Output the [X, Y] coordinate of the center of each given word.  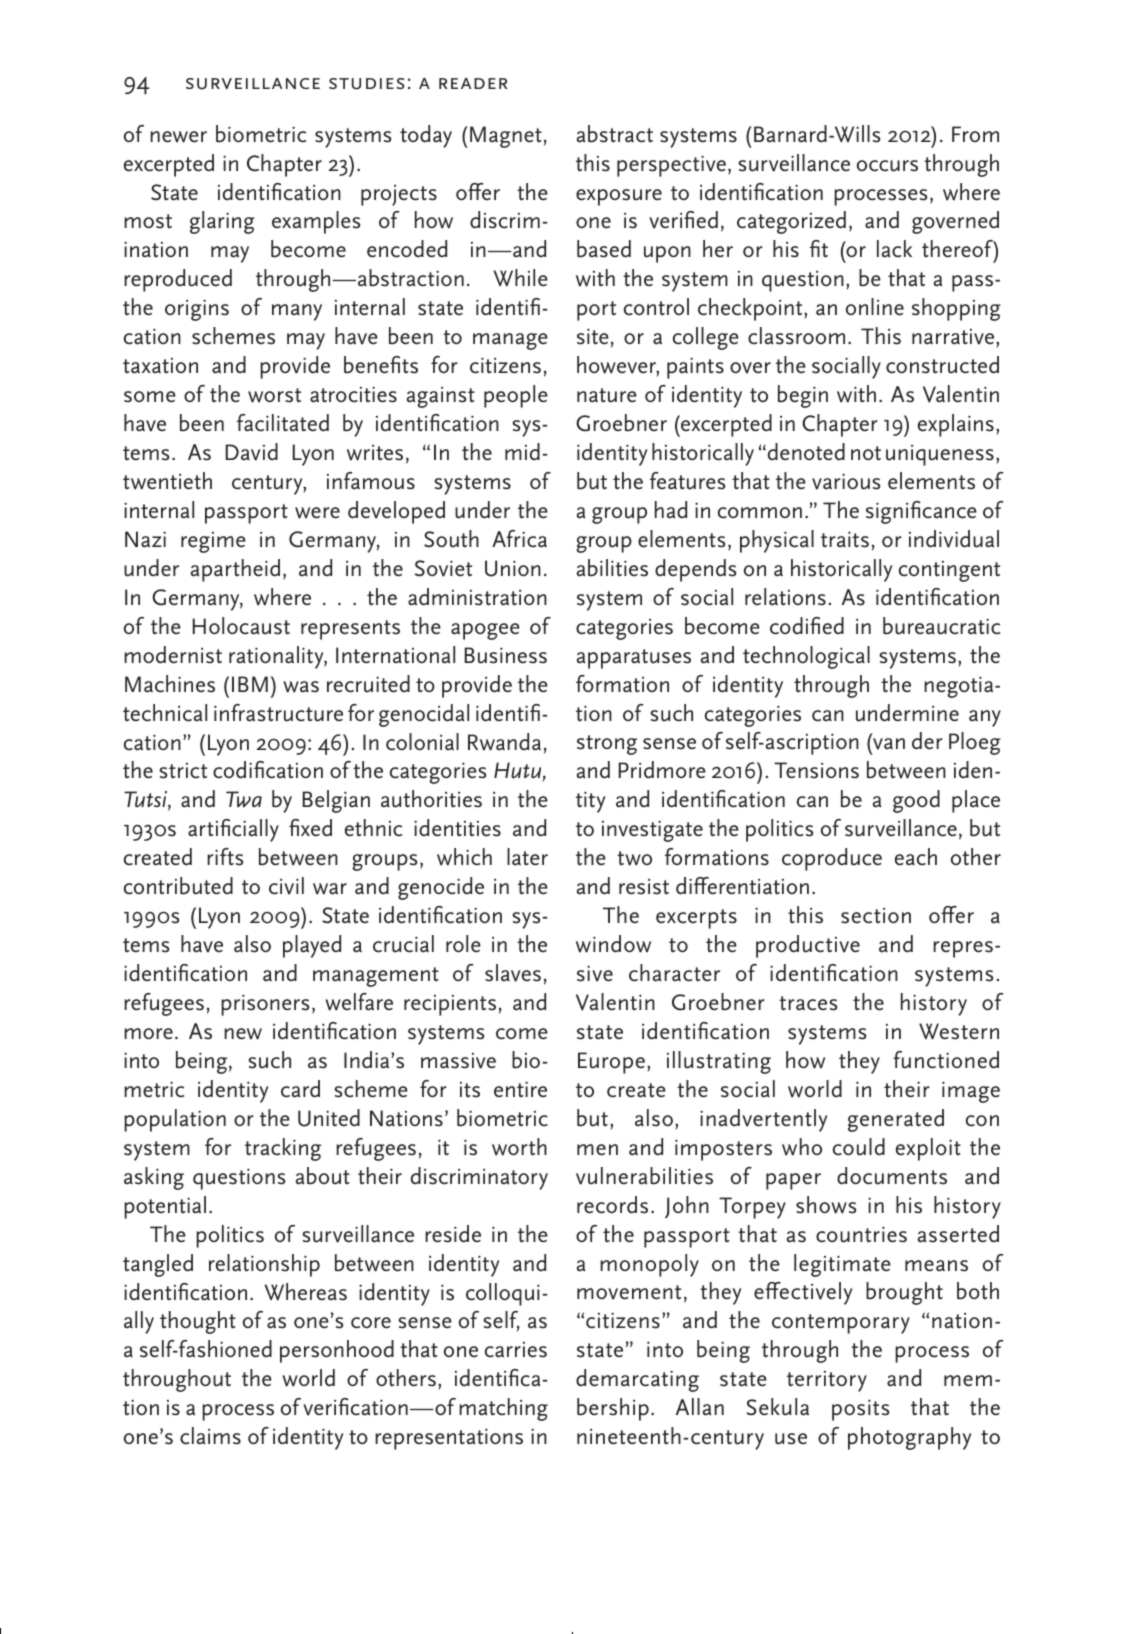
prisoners [265, 1005]
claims [210, 1436]
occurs [887, 166]
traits [845, 539]
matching [503, 1409]
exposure [619, 197]
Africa [519, 539]
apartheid [235, 570]
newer [178, 137]
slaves [513, 973]
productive [808, 946]
